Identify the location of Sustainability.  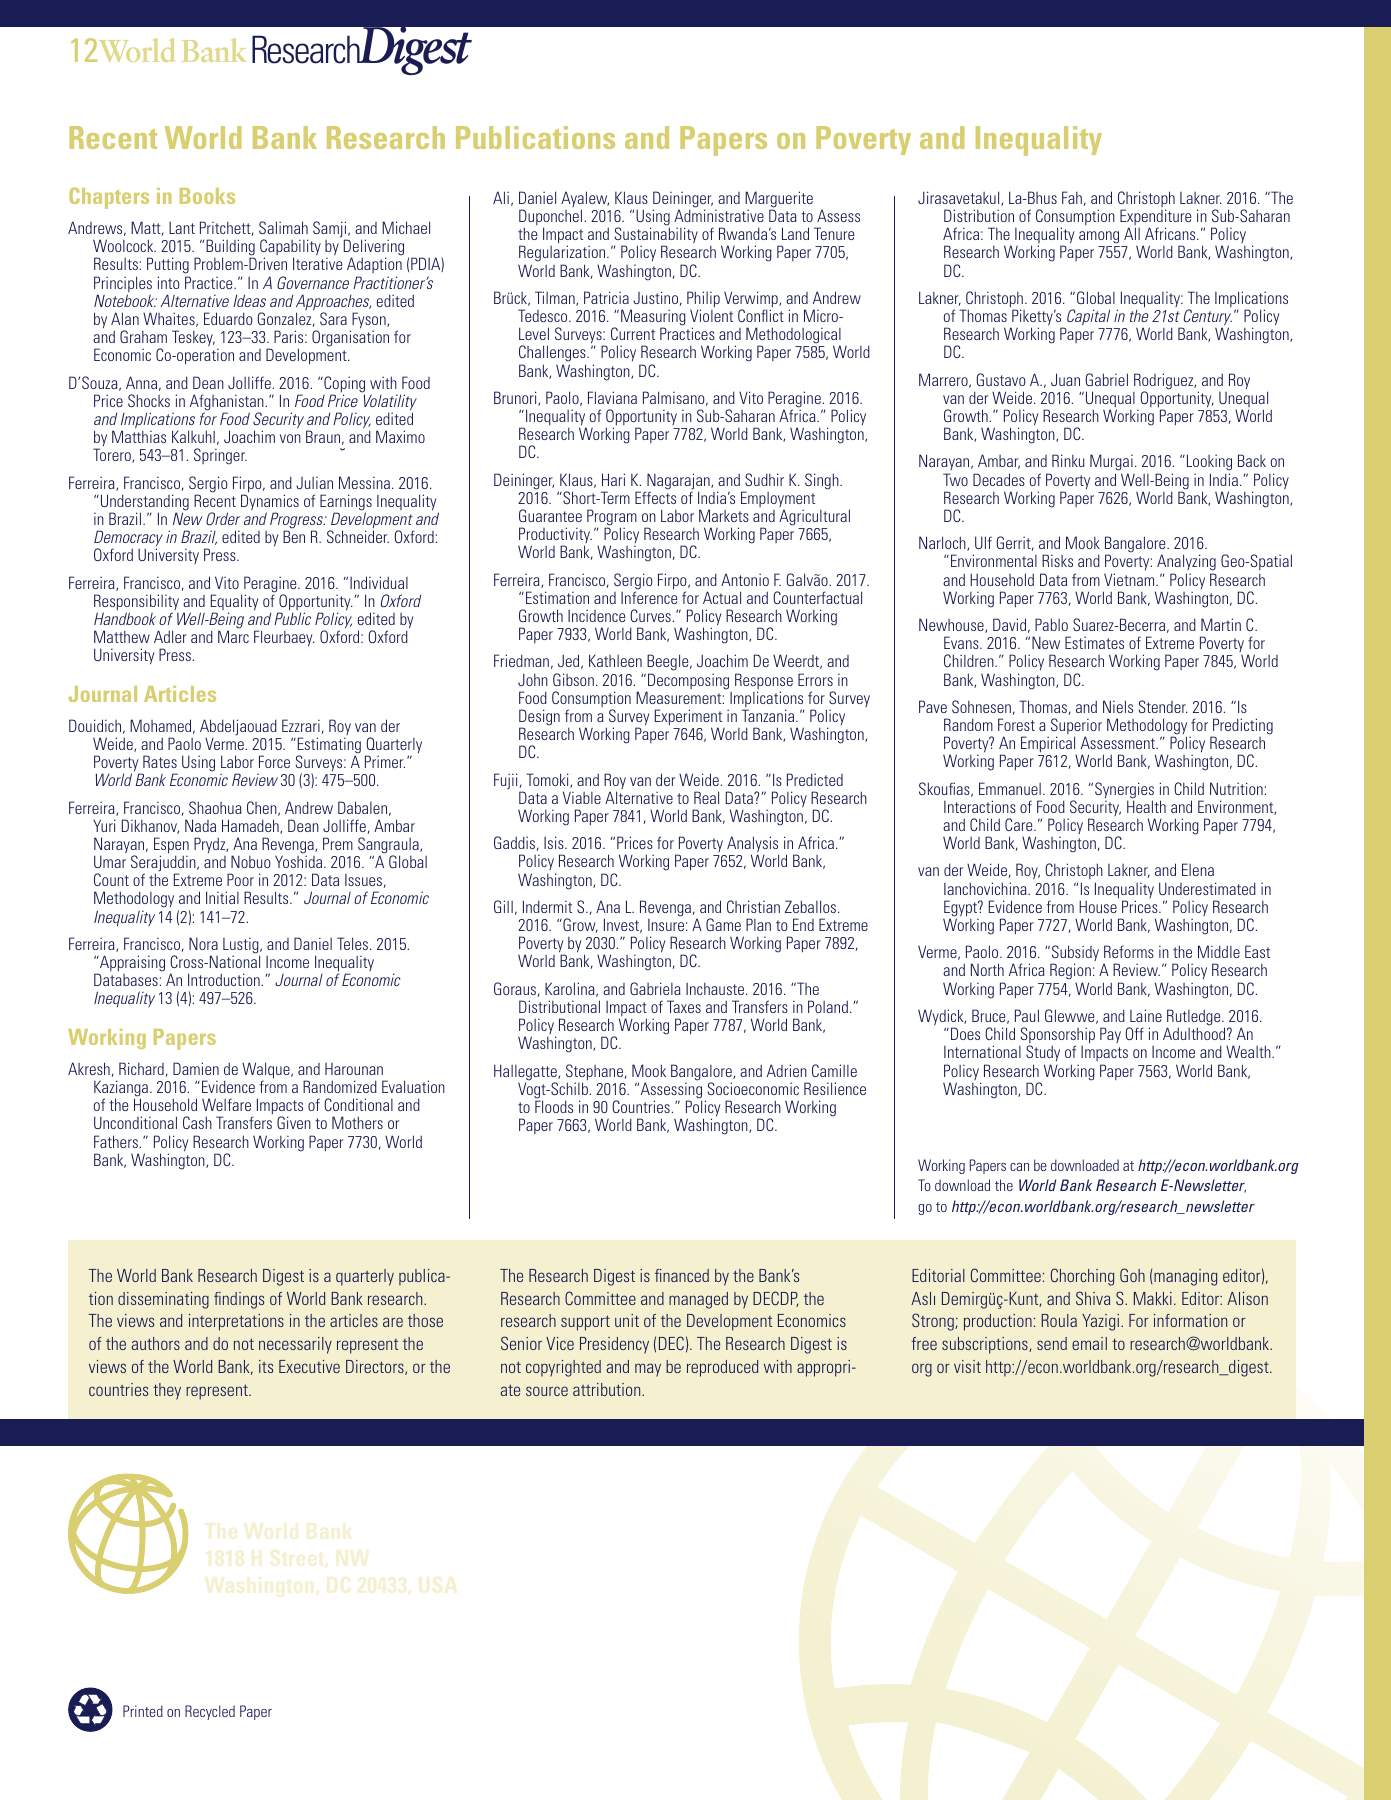
(655, 236).
